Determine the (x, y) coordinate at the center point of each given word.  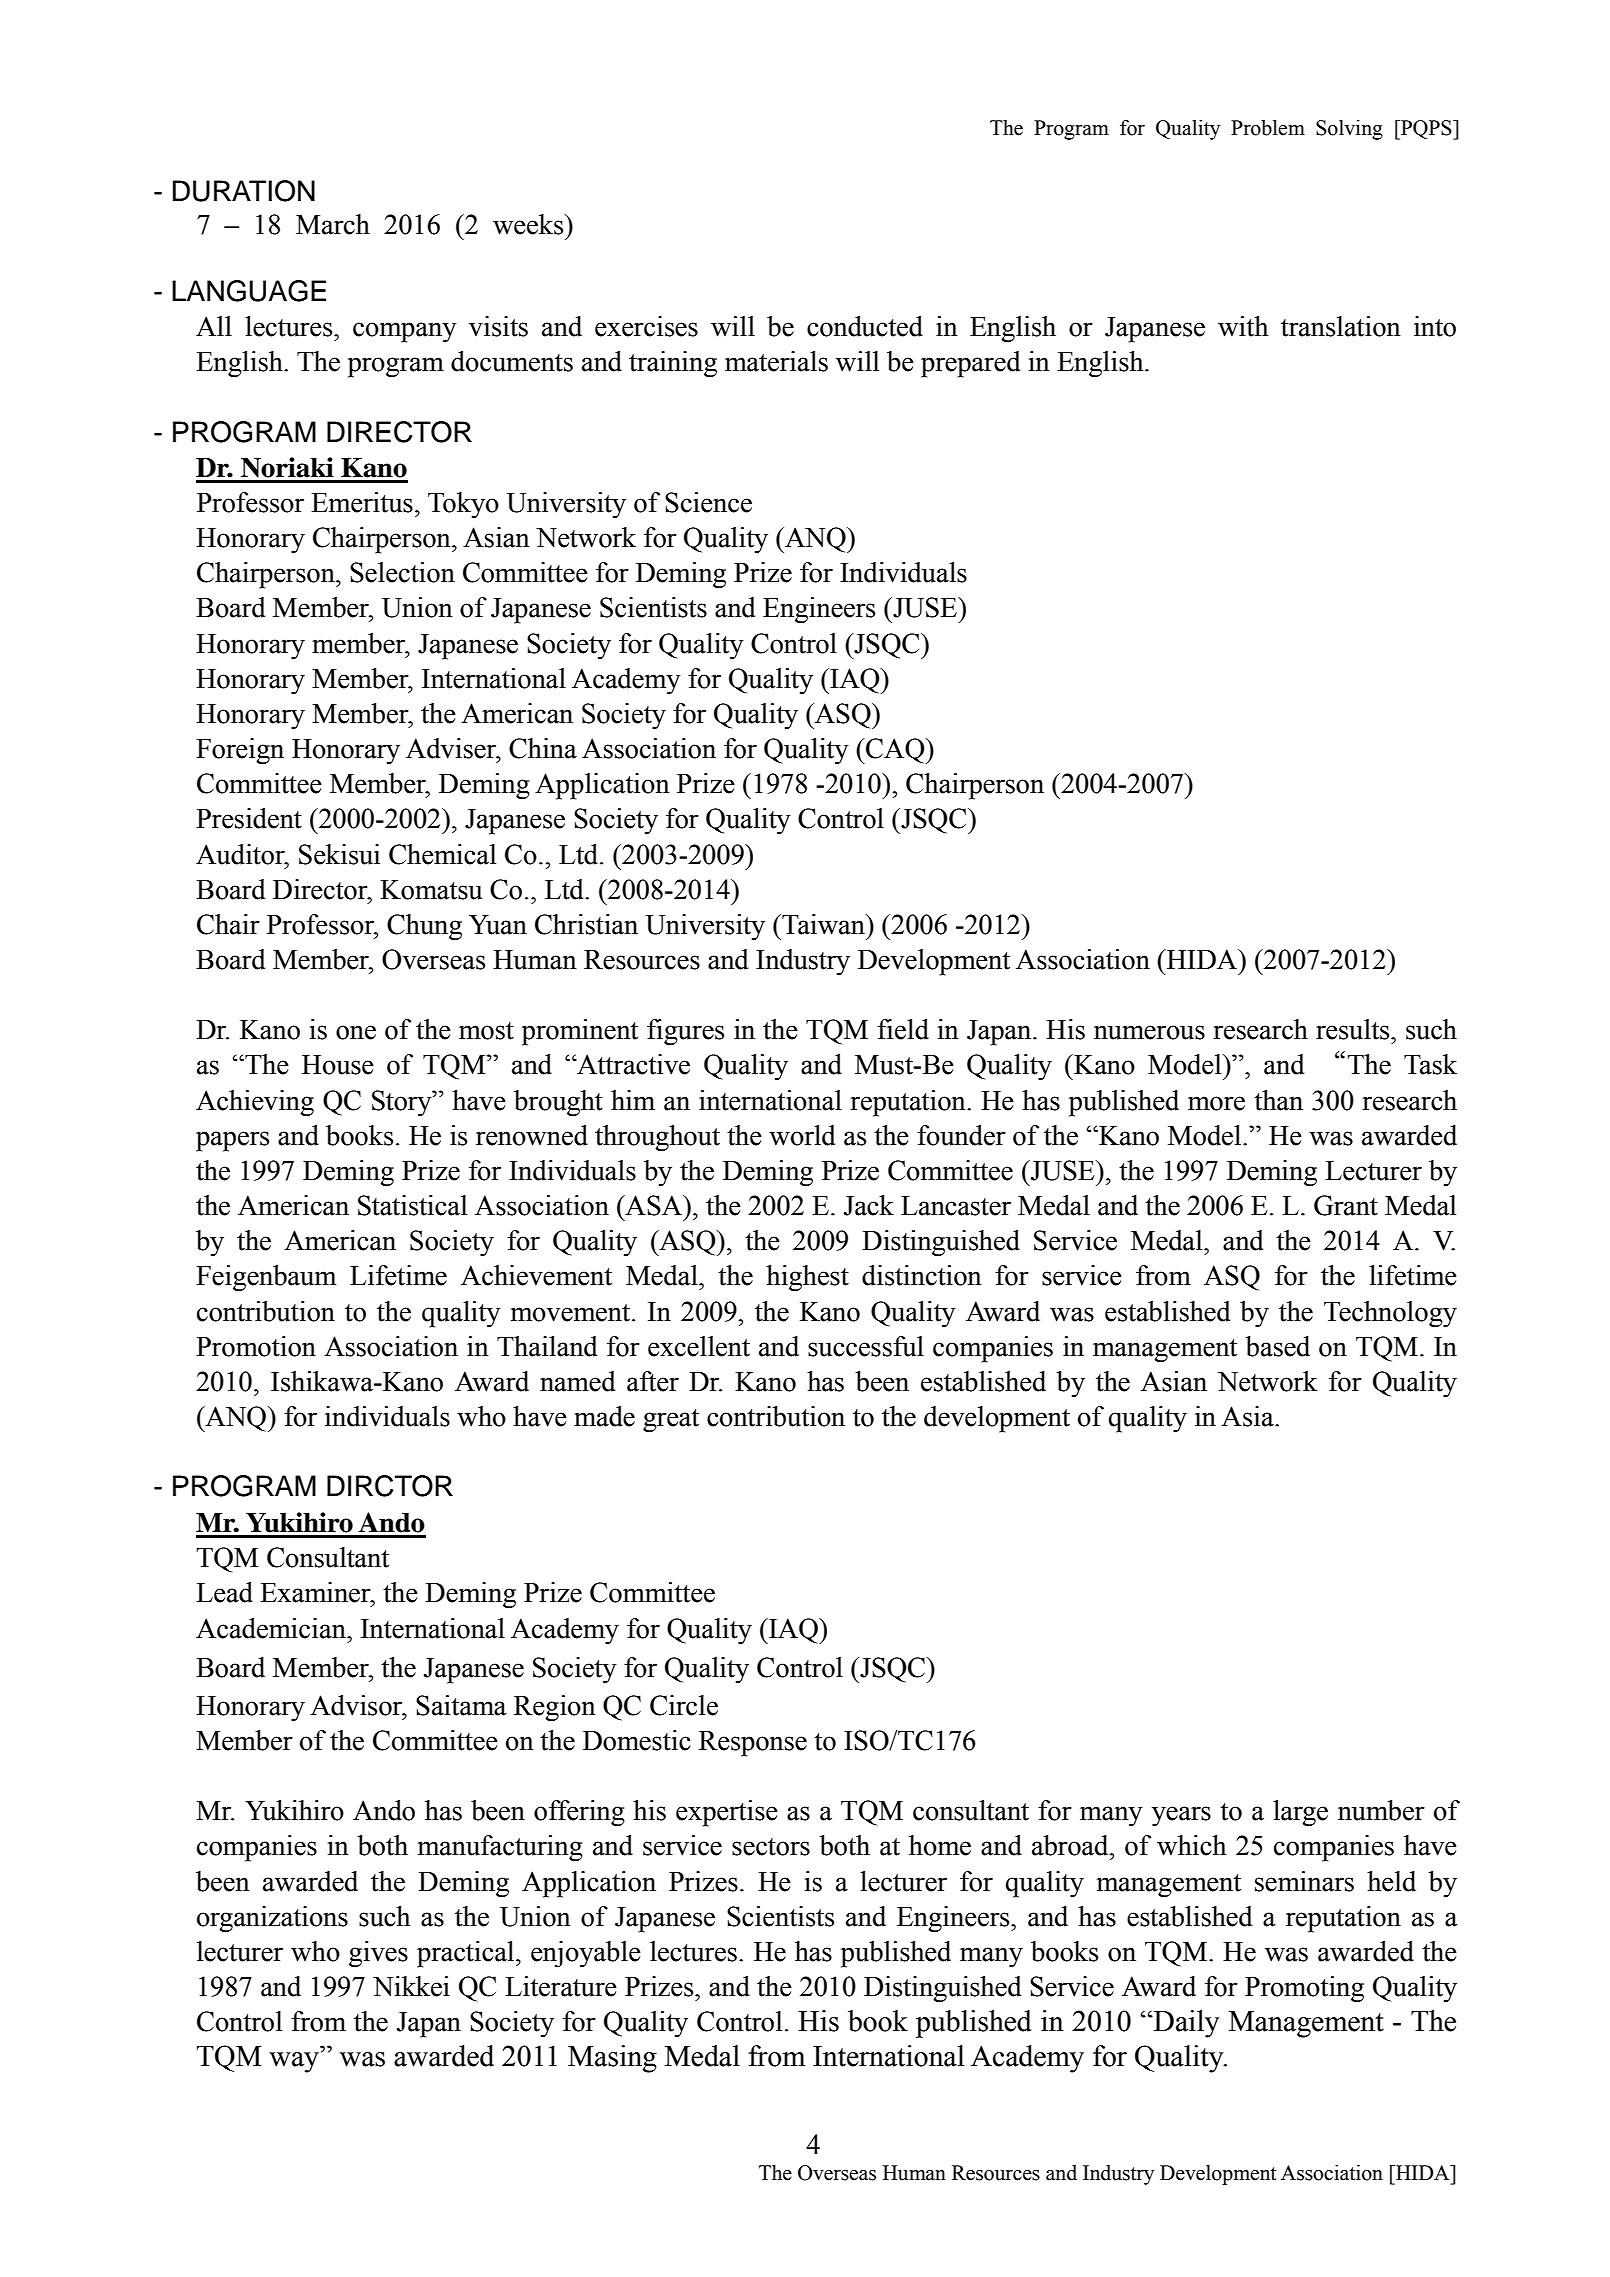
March (333, 224)
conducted (865, 326)
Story (403, 1103)
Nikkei (411, 1986)
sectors (771, 1847)
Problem (1268, 128)
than (1278, 1100)
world (802, 1135)
